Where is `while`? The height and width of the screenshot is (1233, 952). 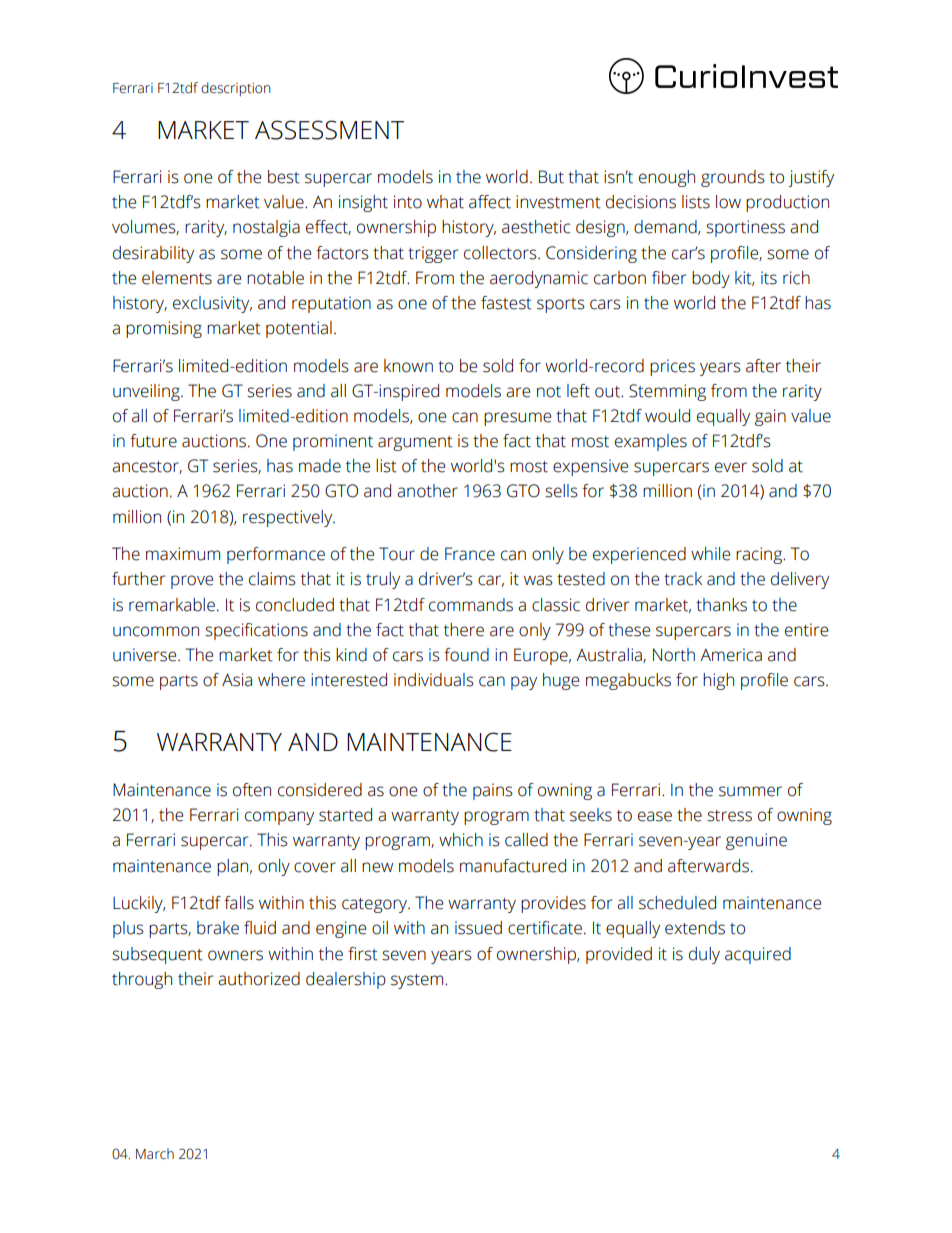 while is located at coordinates (710, 554).
